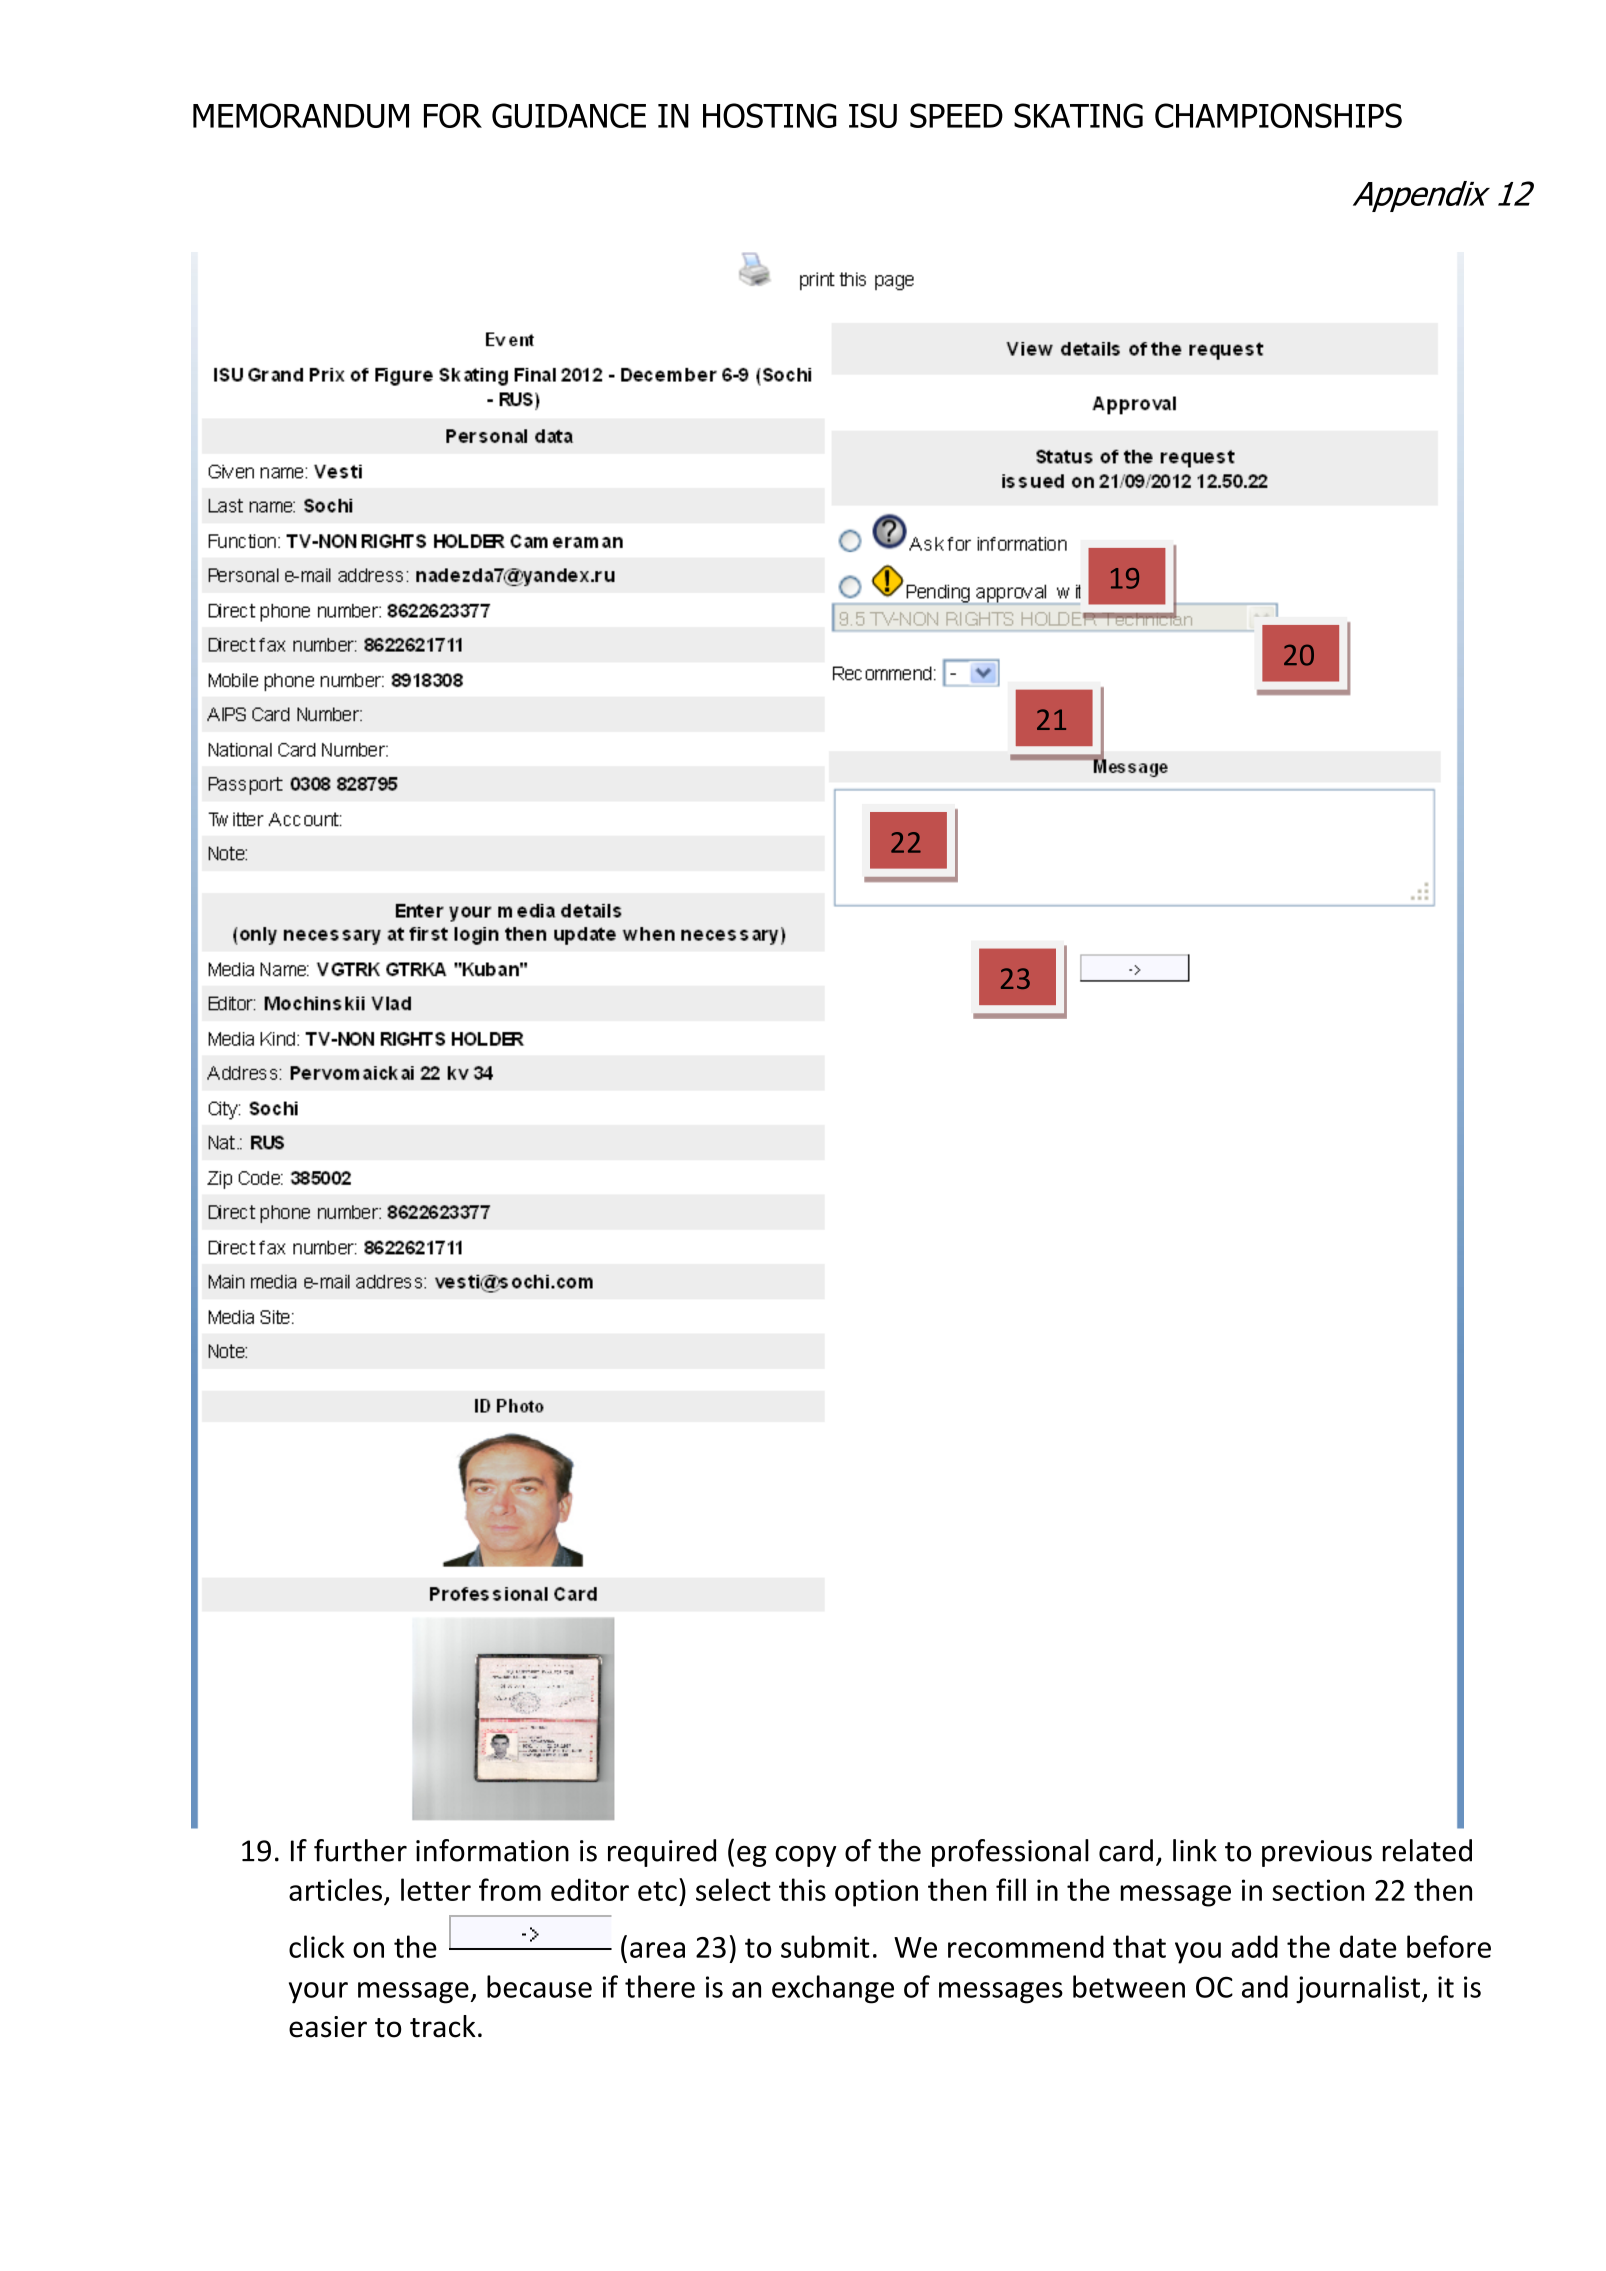 Image resolution: width=1606 pixels, height=2271 pixels. Describe the element at coordinates (1010, 1853) in the screenshot. I see `professional` at that location.
